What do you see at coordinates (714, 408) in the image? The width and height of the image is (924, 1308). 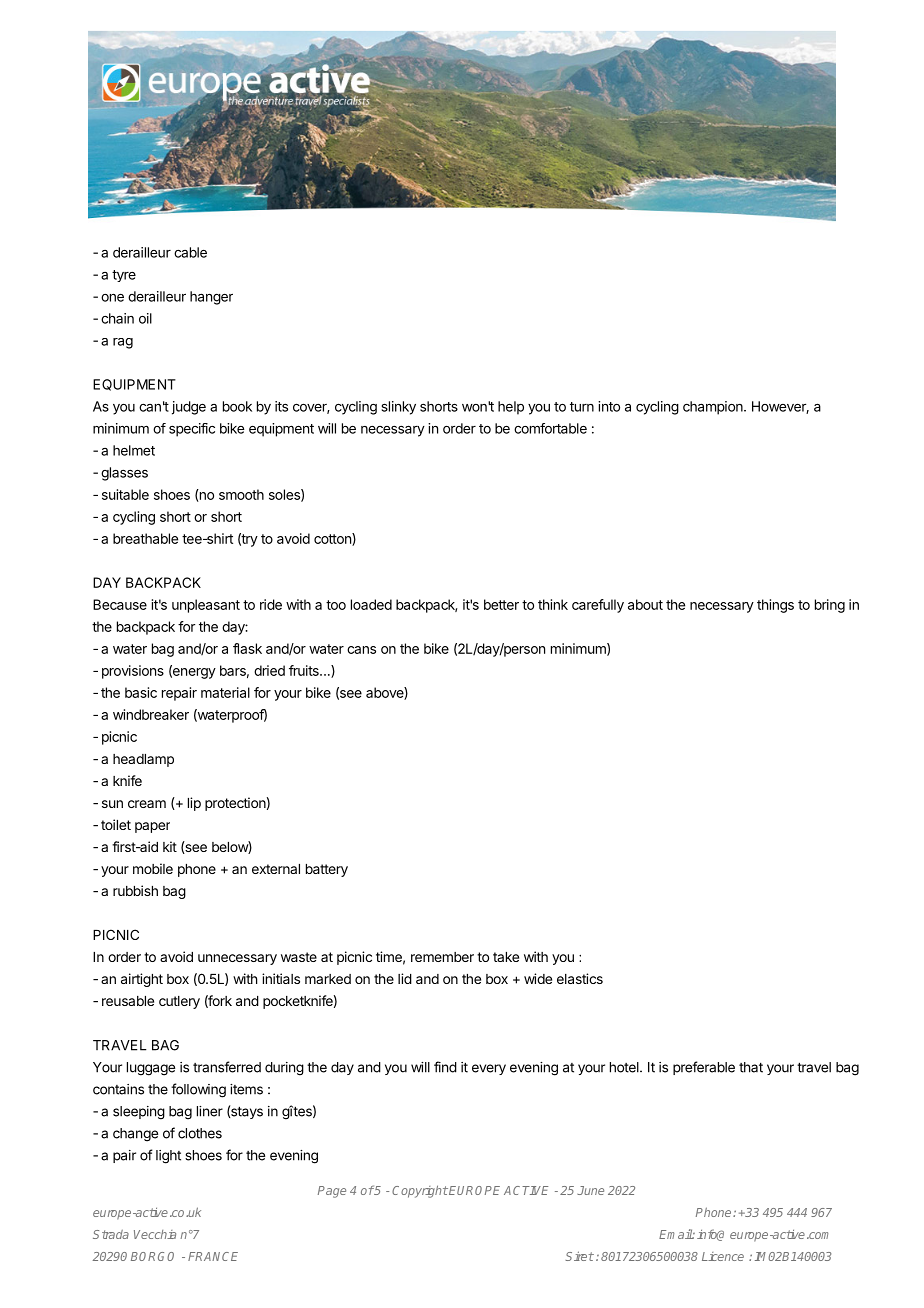 I see `champion` at bounding box center [714, 408].
